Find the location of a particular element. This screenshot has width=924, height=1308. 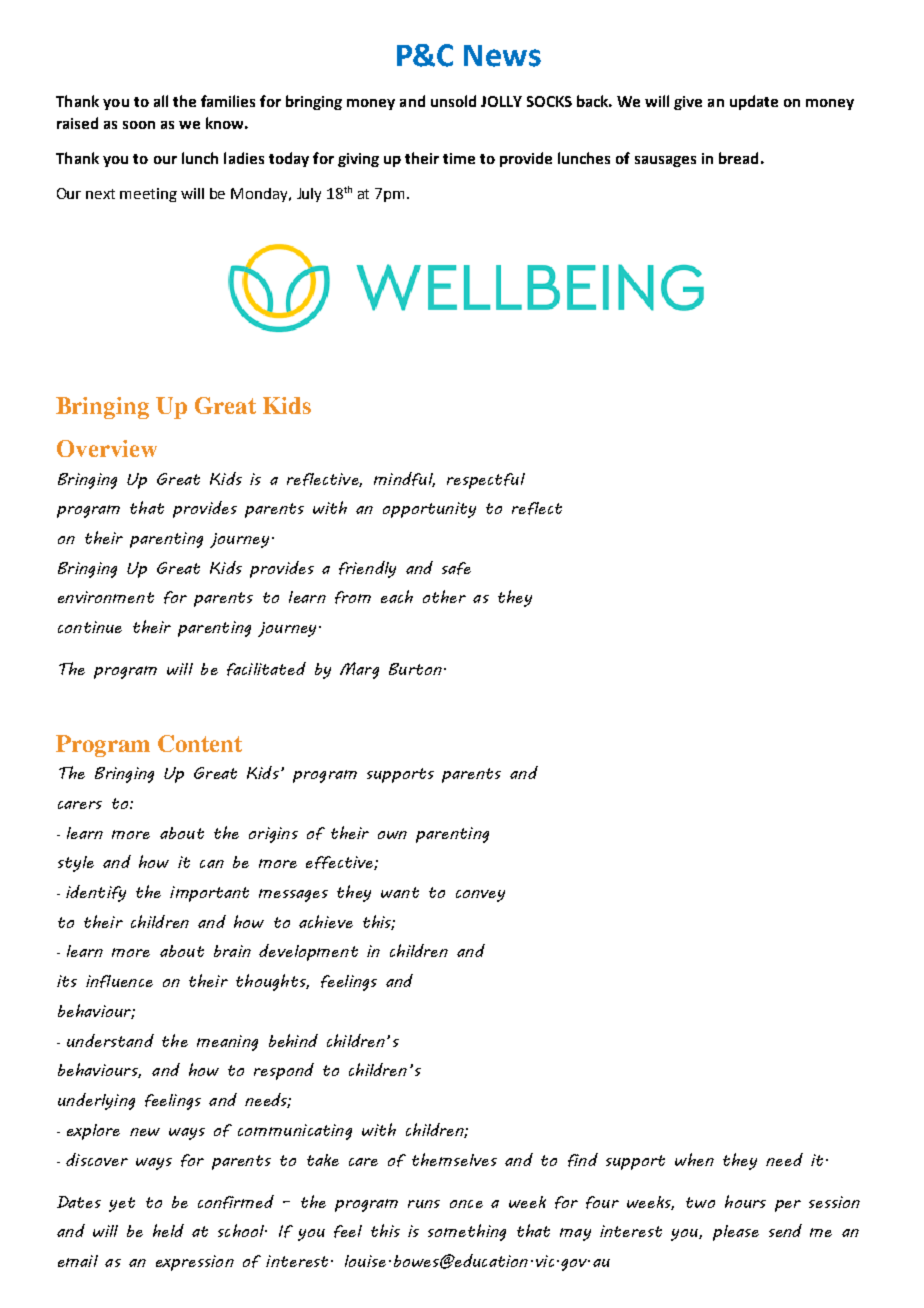

Burton is located at coordinates (415, 669).
